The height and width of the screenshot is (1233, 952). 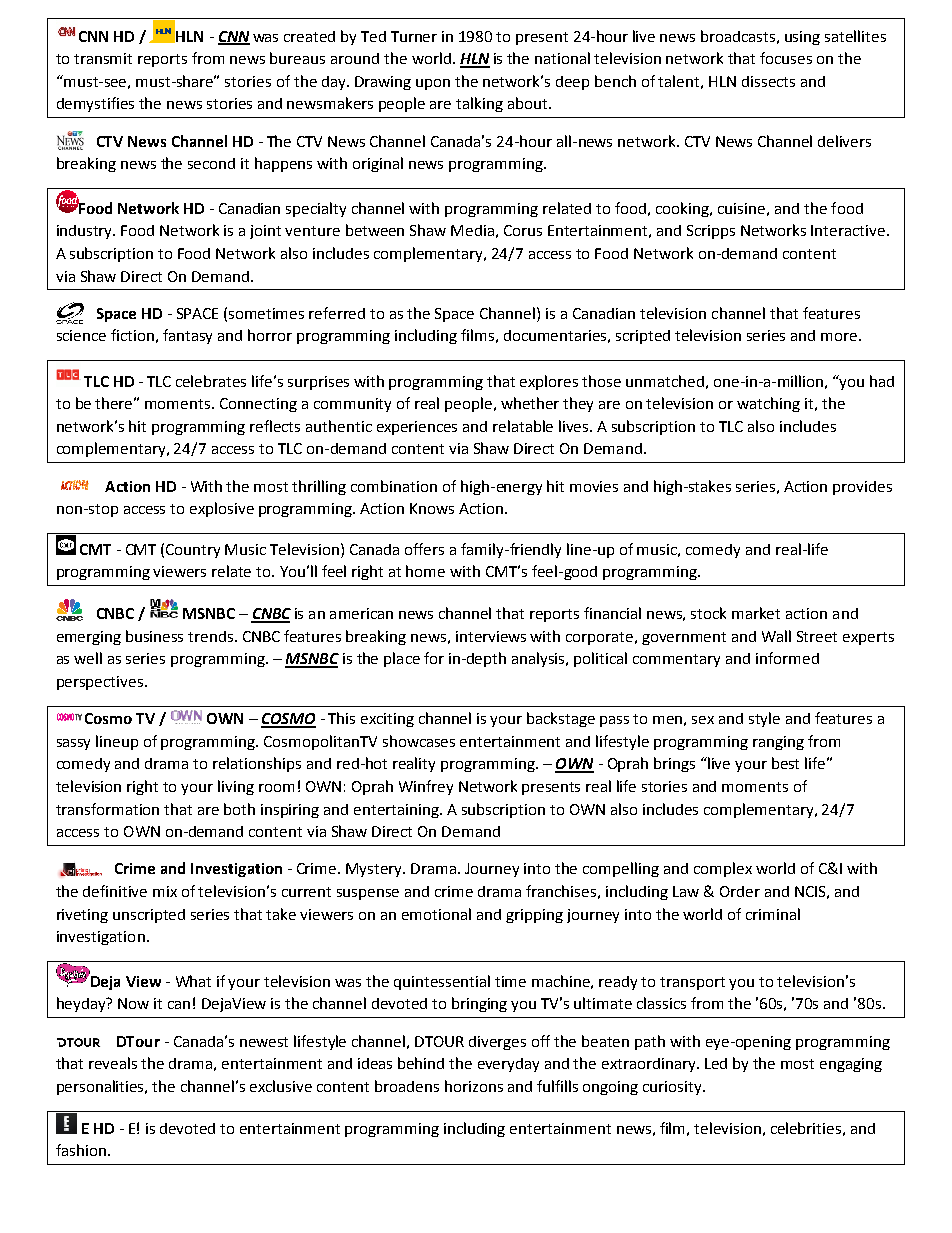 What do you see at coordinates (154, 636) in the screenshot?
I see `business` at bounding box center [154, 636].
